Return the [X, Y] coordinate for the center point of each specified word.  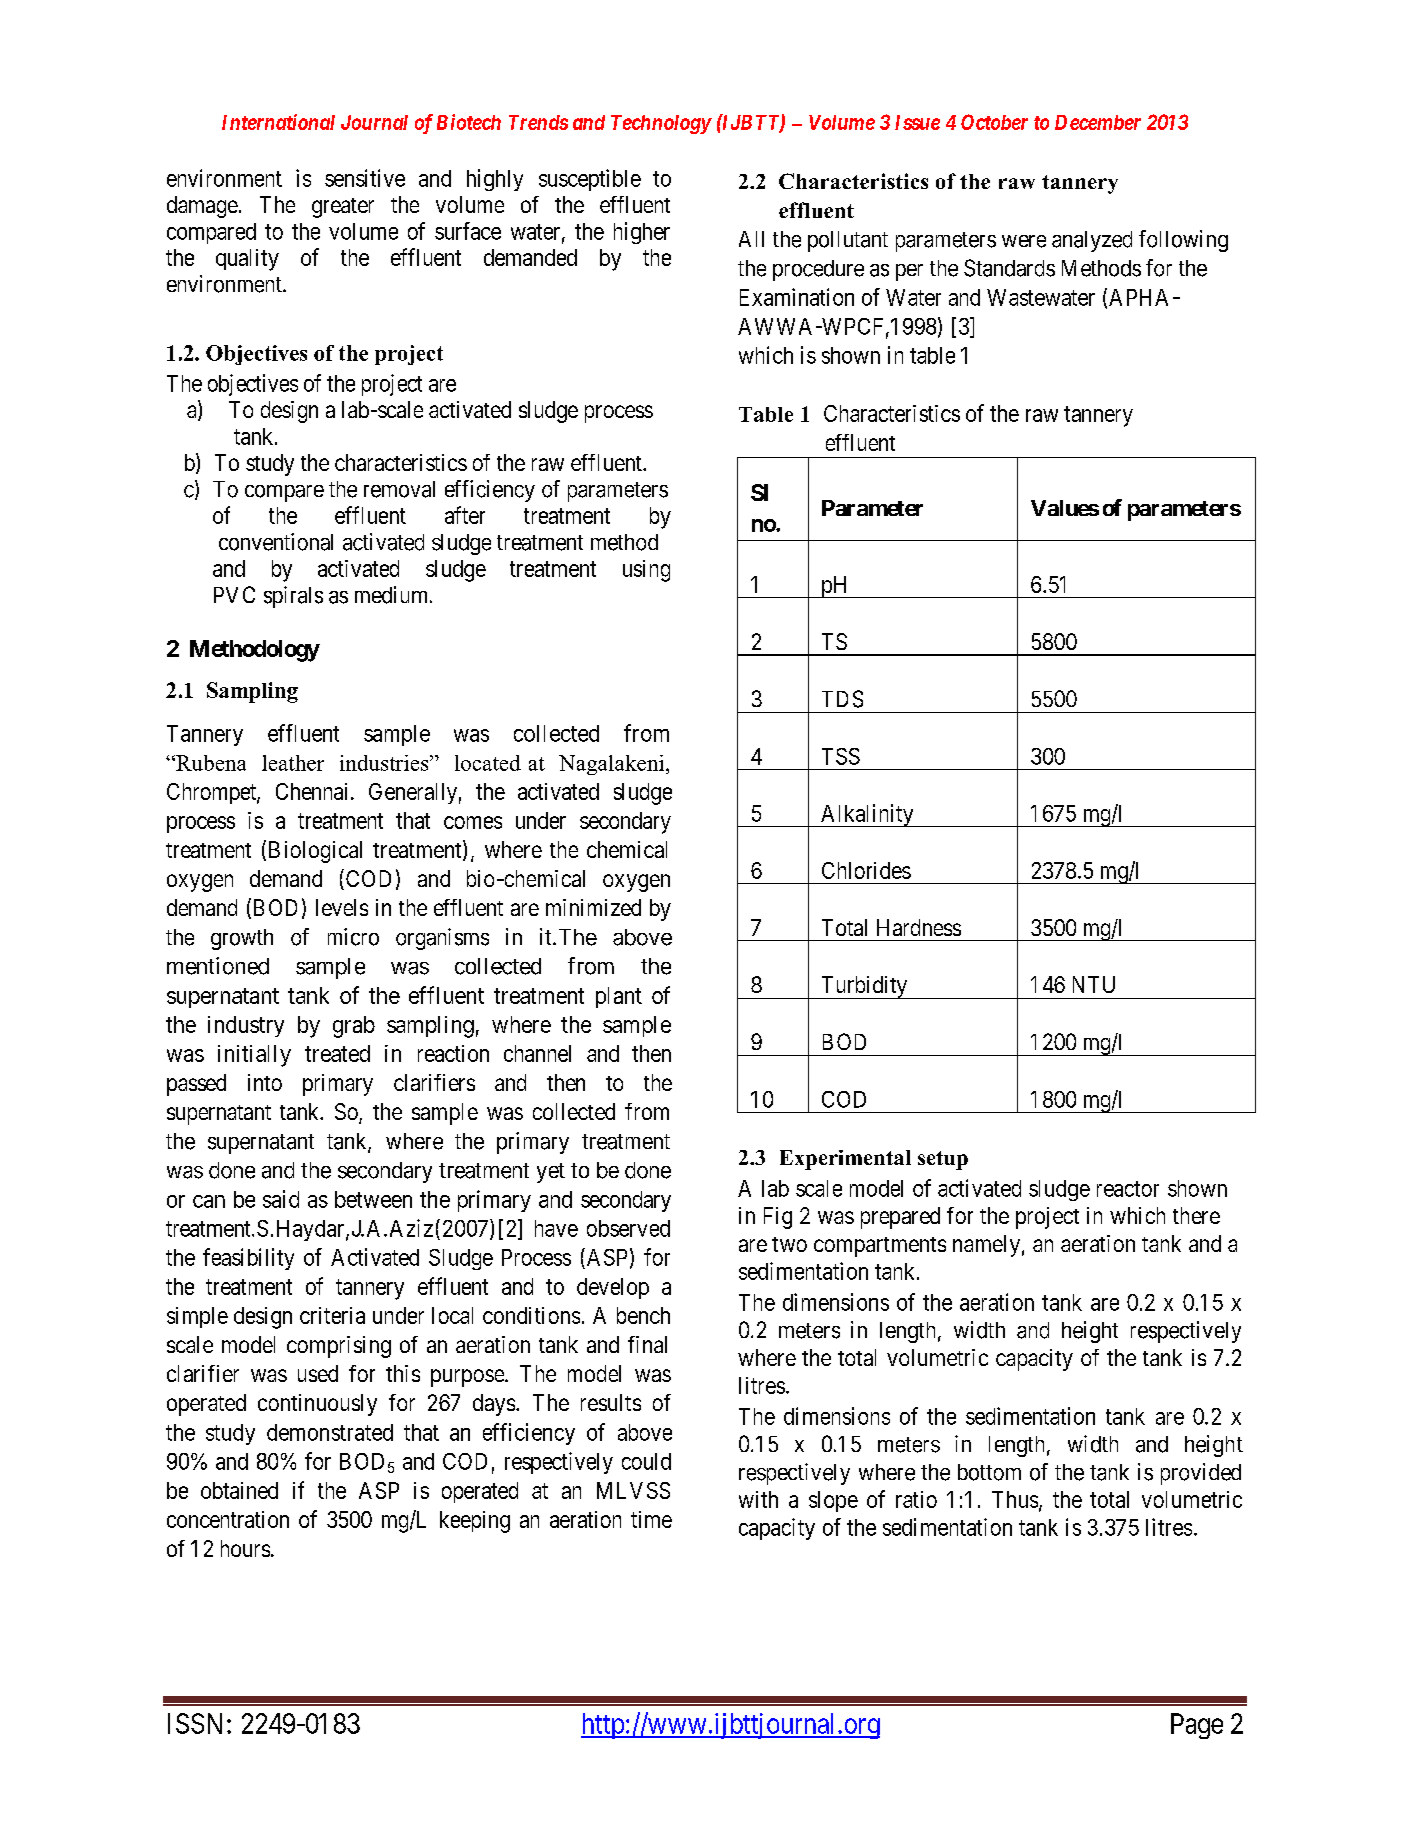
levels [342, 907]
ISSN [198, 1723]
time [651, 1519]
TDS [842, 699]
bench [643, 1315]
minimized [593, 907]
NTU [1094, 984]
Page [1197, 1726]
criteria [332, 1315]
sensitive [365, 178]
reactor [1128, 1189]
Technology [661, 124]
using [646, 571]
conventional [276, 542]
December [1098, 122]
